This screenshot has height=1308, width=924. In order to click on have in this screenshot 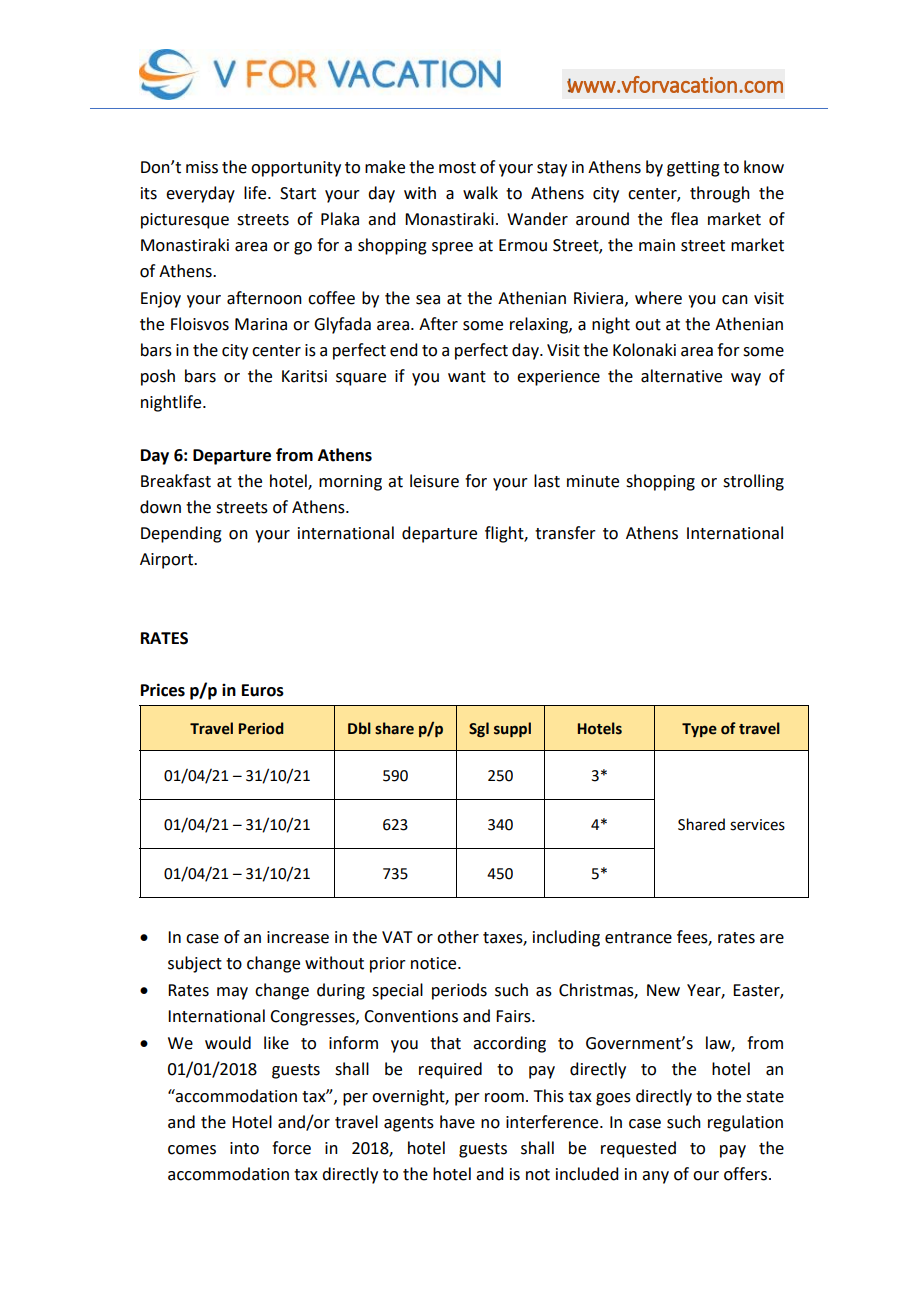, I will do `click(457, 1122)`.
